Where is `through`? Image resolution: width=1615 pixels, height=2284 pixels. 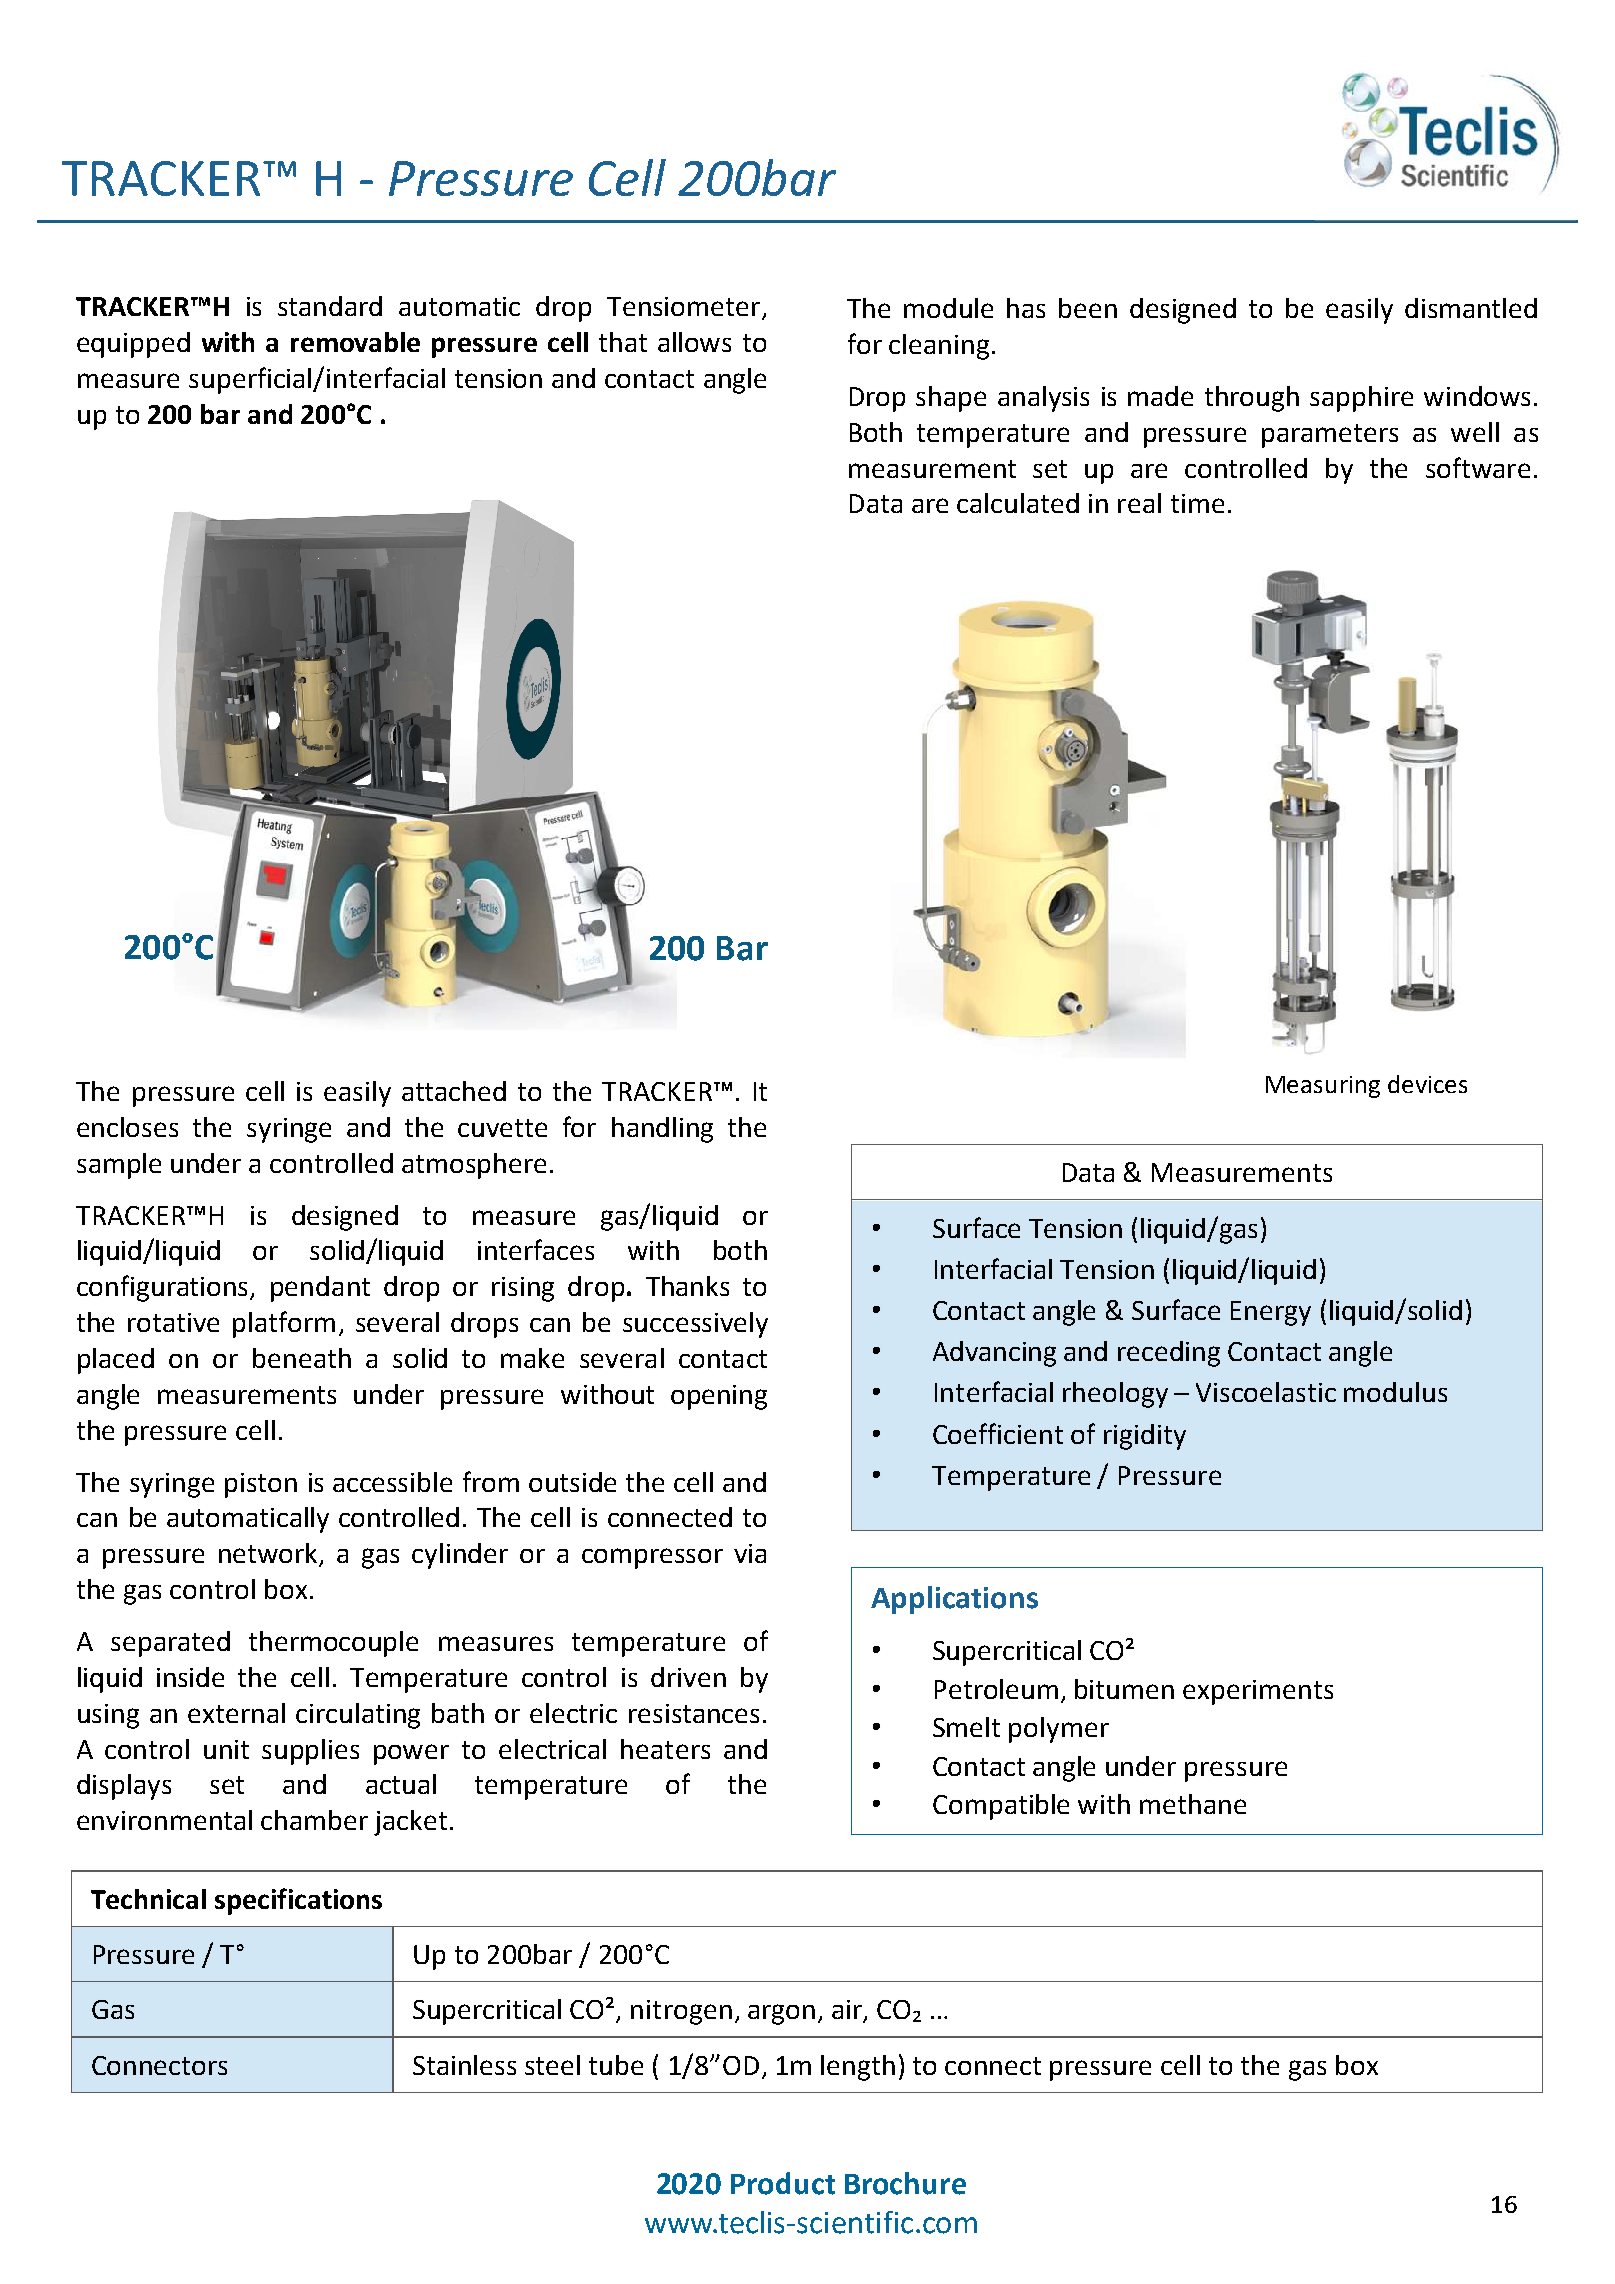 through is located at coordinates (1252, 399).
